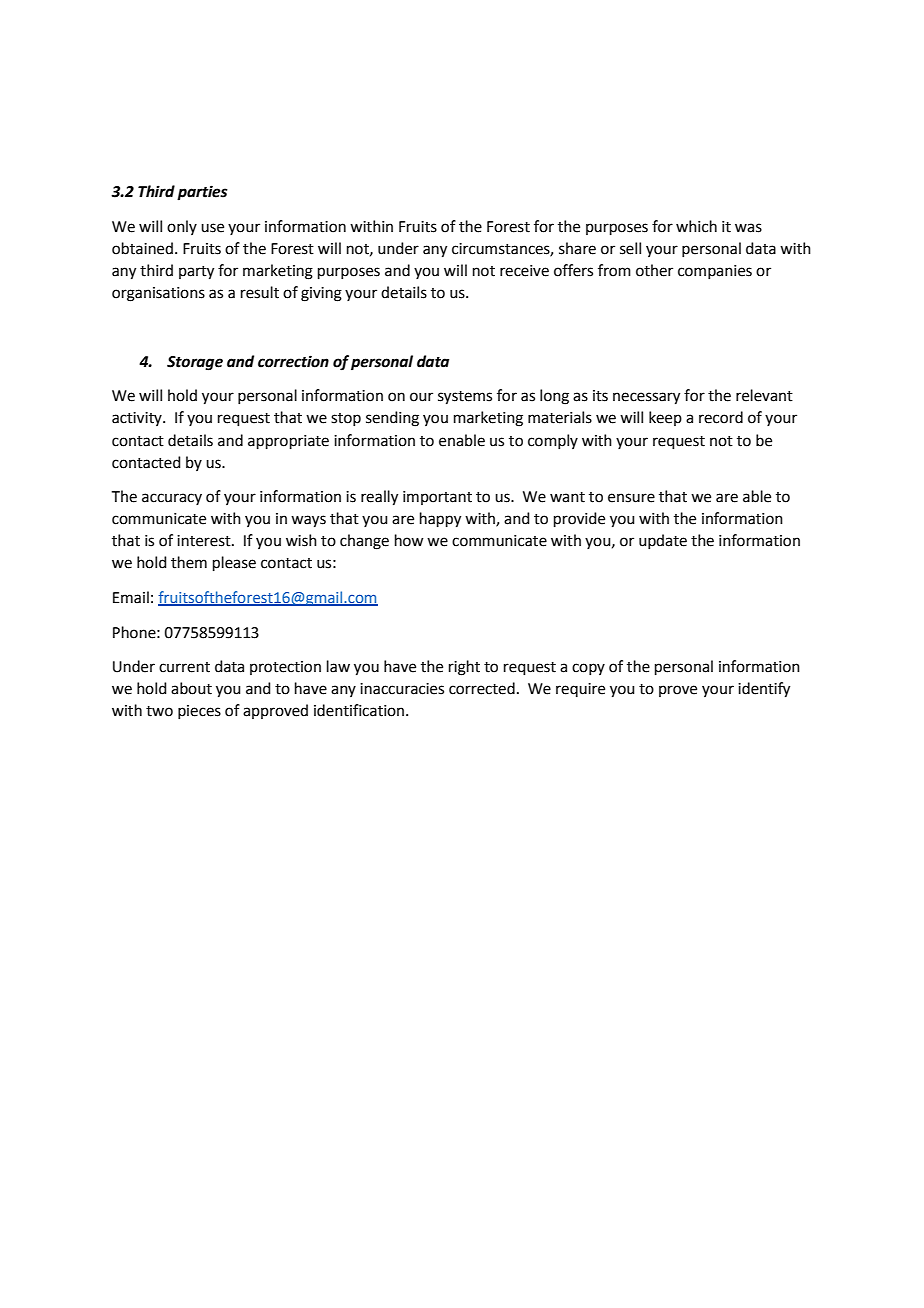 The image size is (924, 1308). What do you see at coordinates (440, 520) in the image?
I see `happy` at bounding box center [440, 520].
